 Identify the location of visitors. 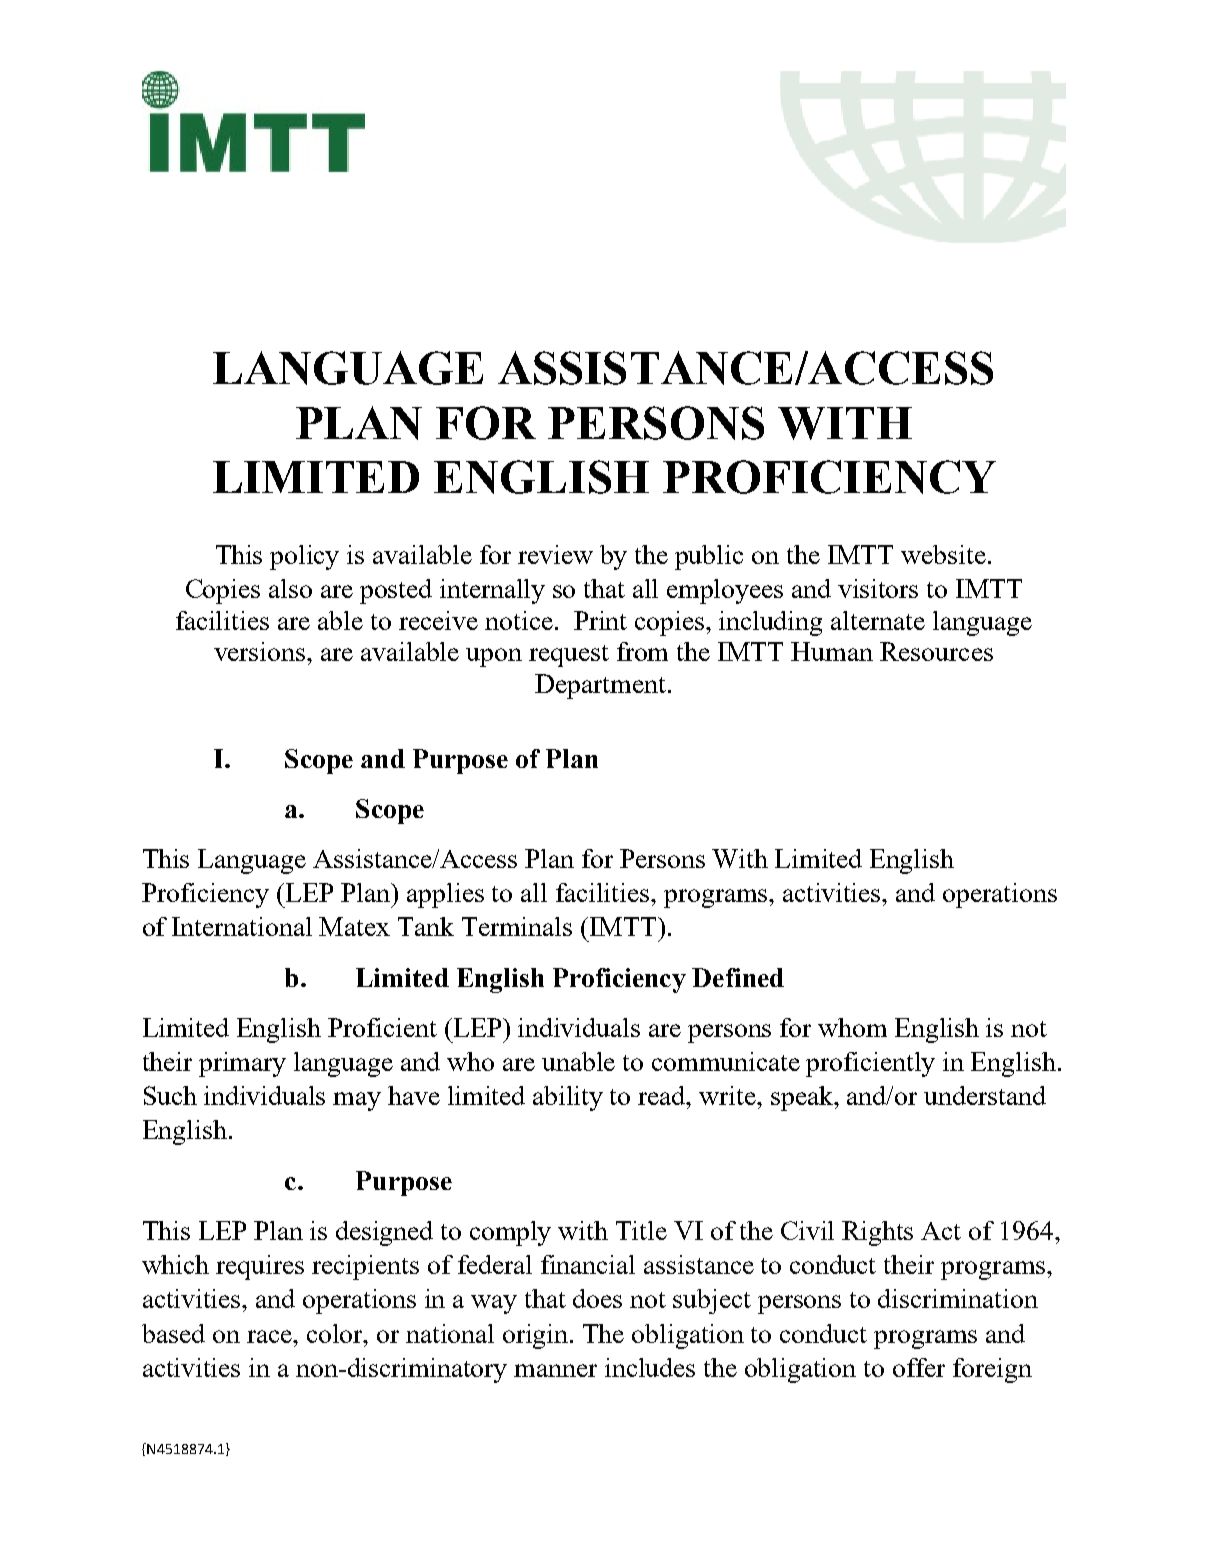
(878, 588).
